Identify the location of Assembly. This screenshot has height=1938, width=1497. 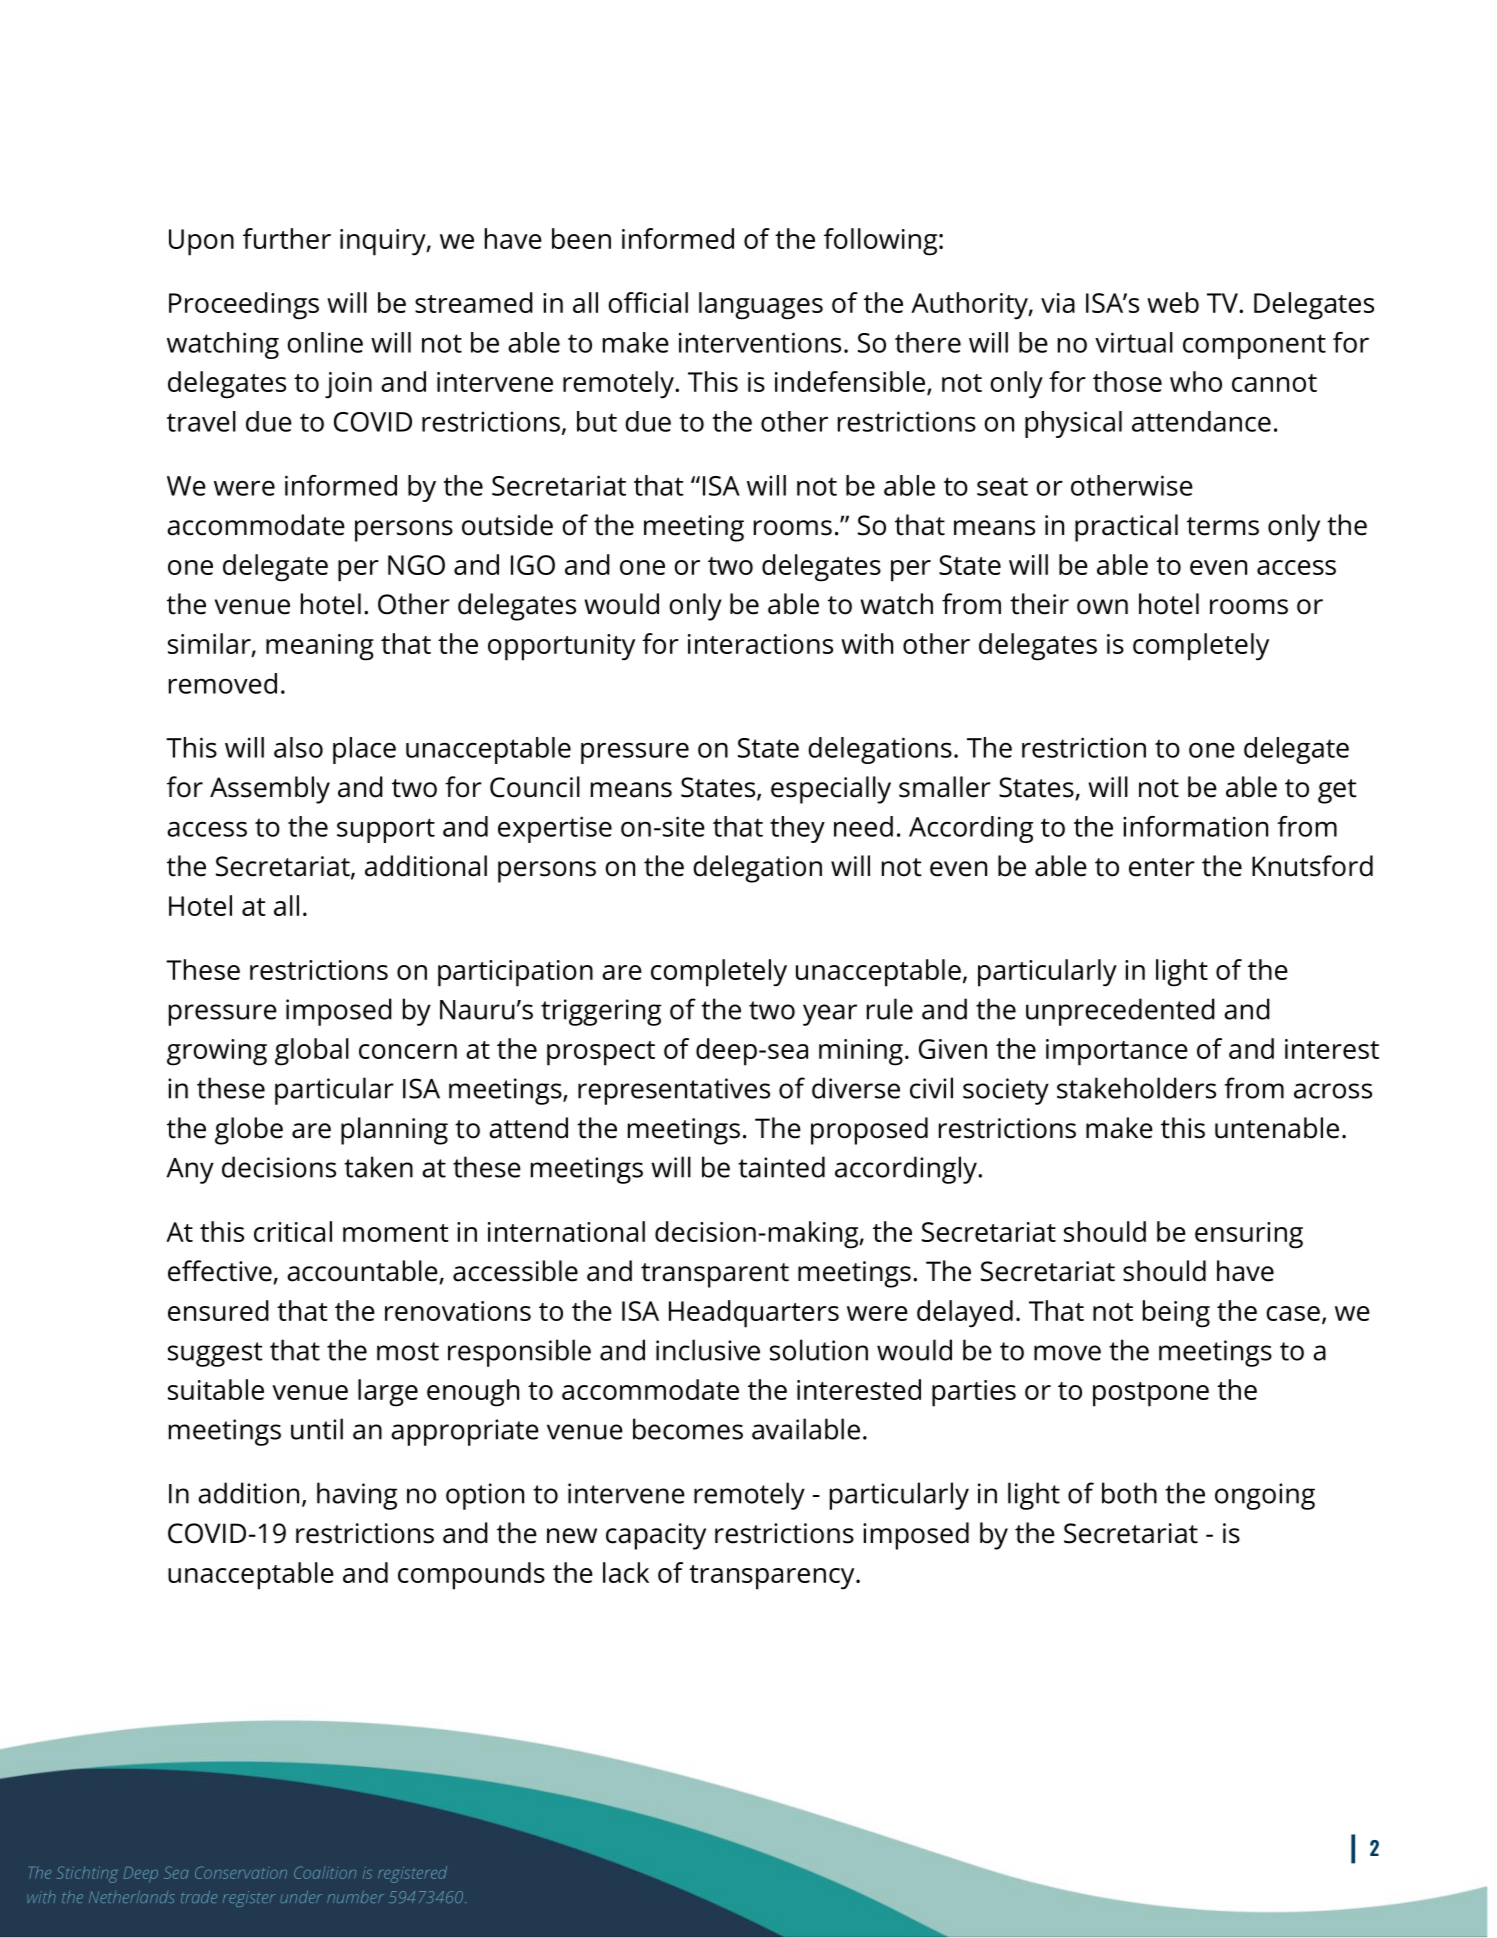
(270, 790).
